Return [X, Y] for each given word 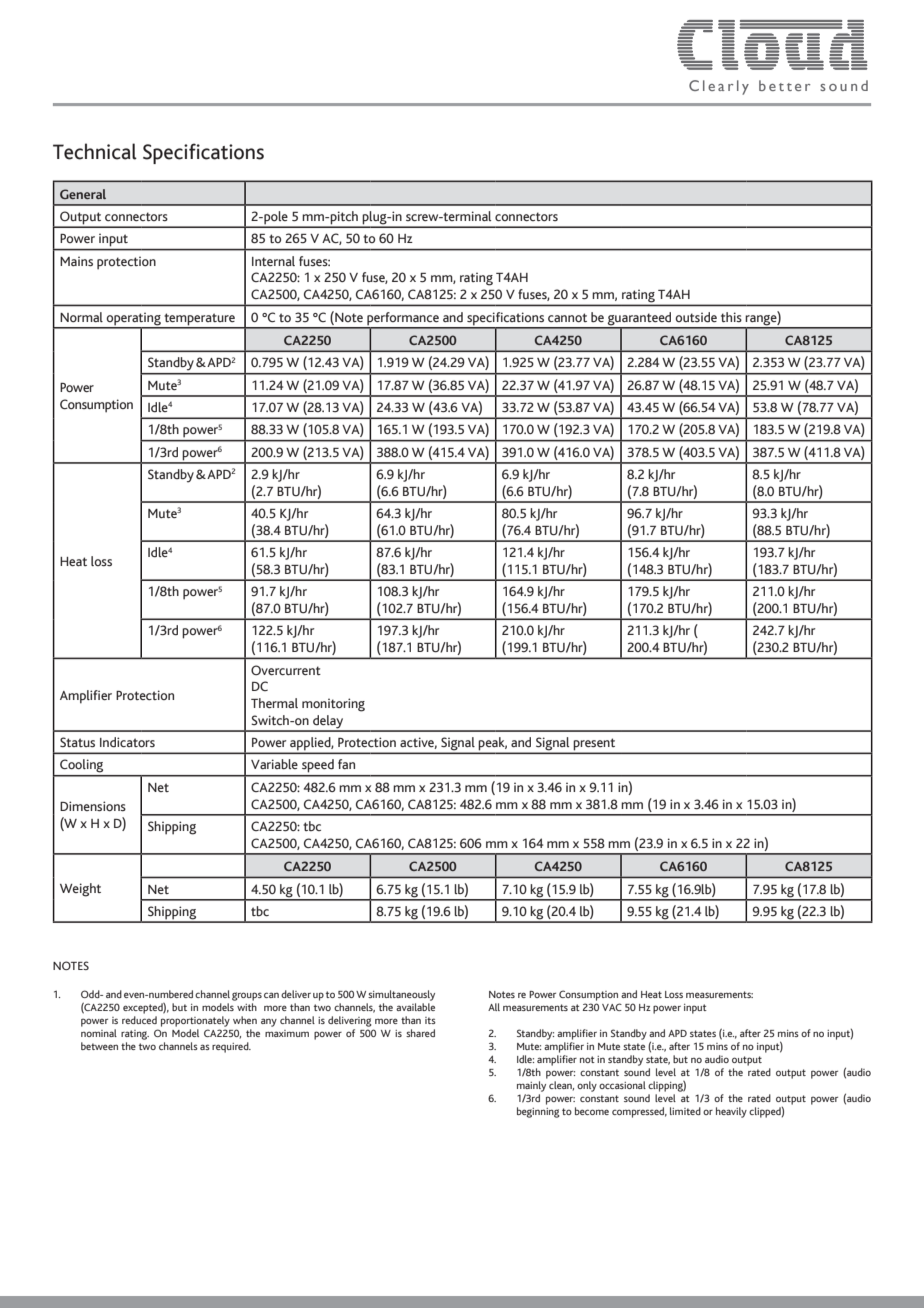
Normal [81, 317]
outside [696, 317]
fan [346, 764]
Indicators [127, 742]
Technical [95, 151]
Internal [273, 261]
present [594, 745]
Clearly [719, 87]
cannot [567, 317]
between [99, 1046]
